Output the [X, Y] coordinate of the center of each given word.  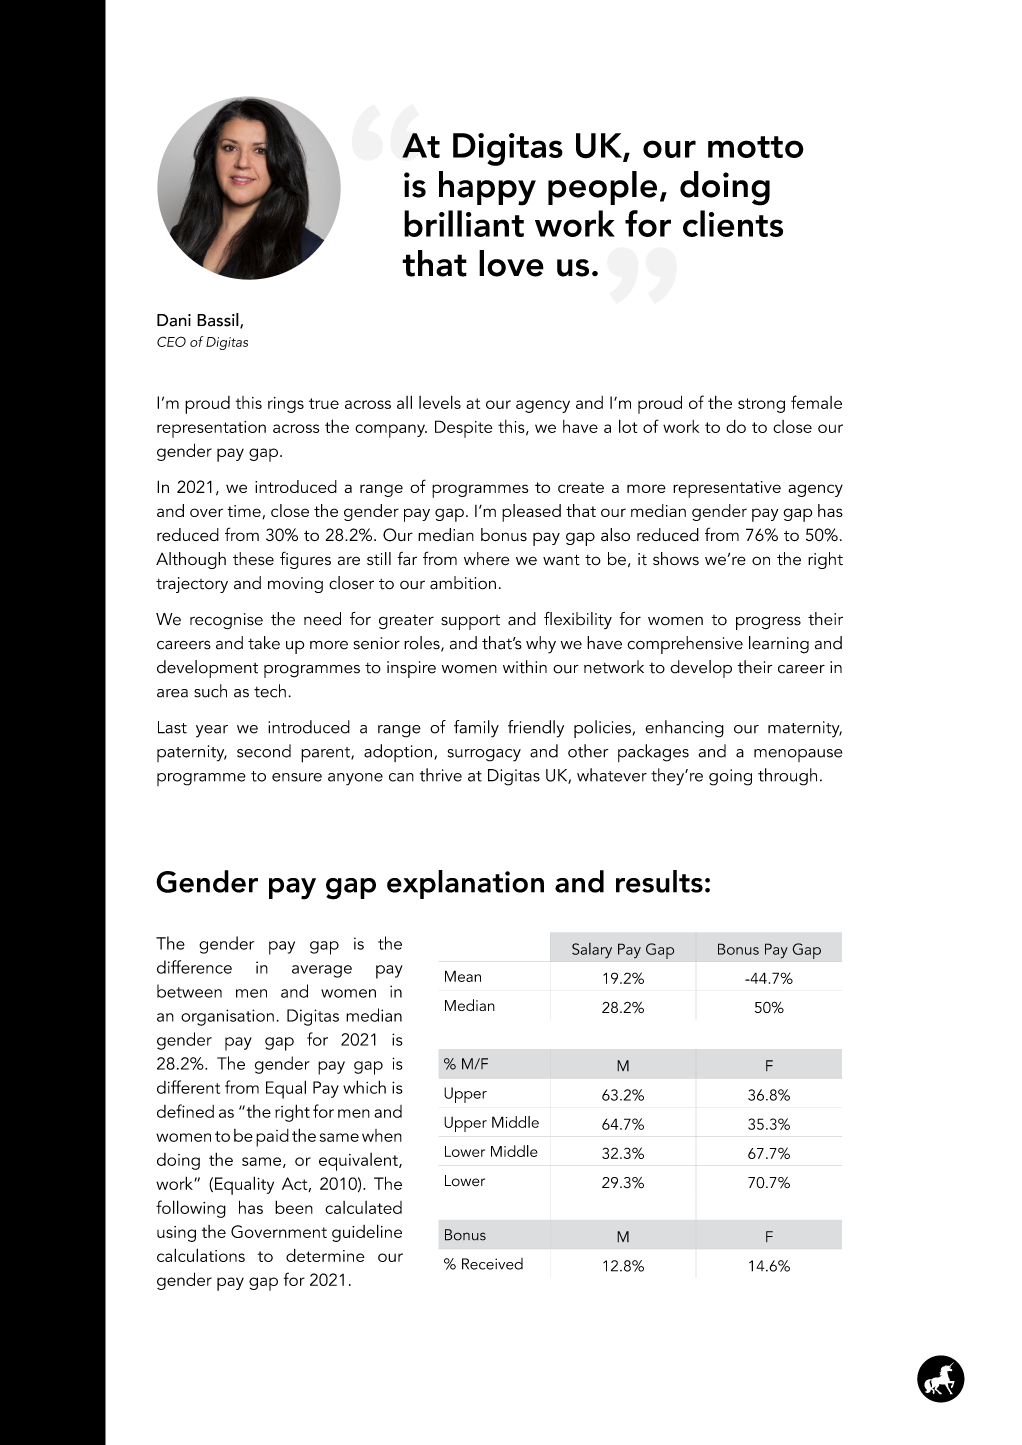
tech [270, 691]
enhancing [684, 729]
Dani [174, 320]
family [476, 729]
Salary [592, 951]
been [294, 1207]
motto [756, 147]
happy [487, 188]
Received [492, 1264]
